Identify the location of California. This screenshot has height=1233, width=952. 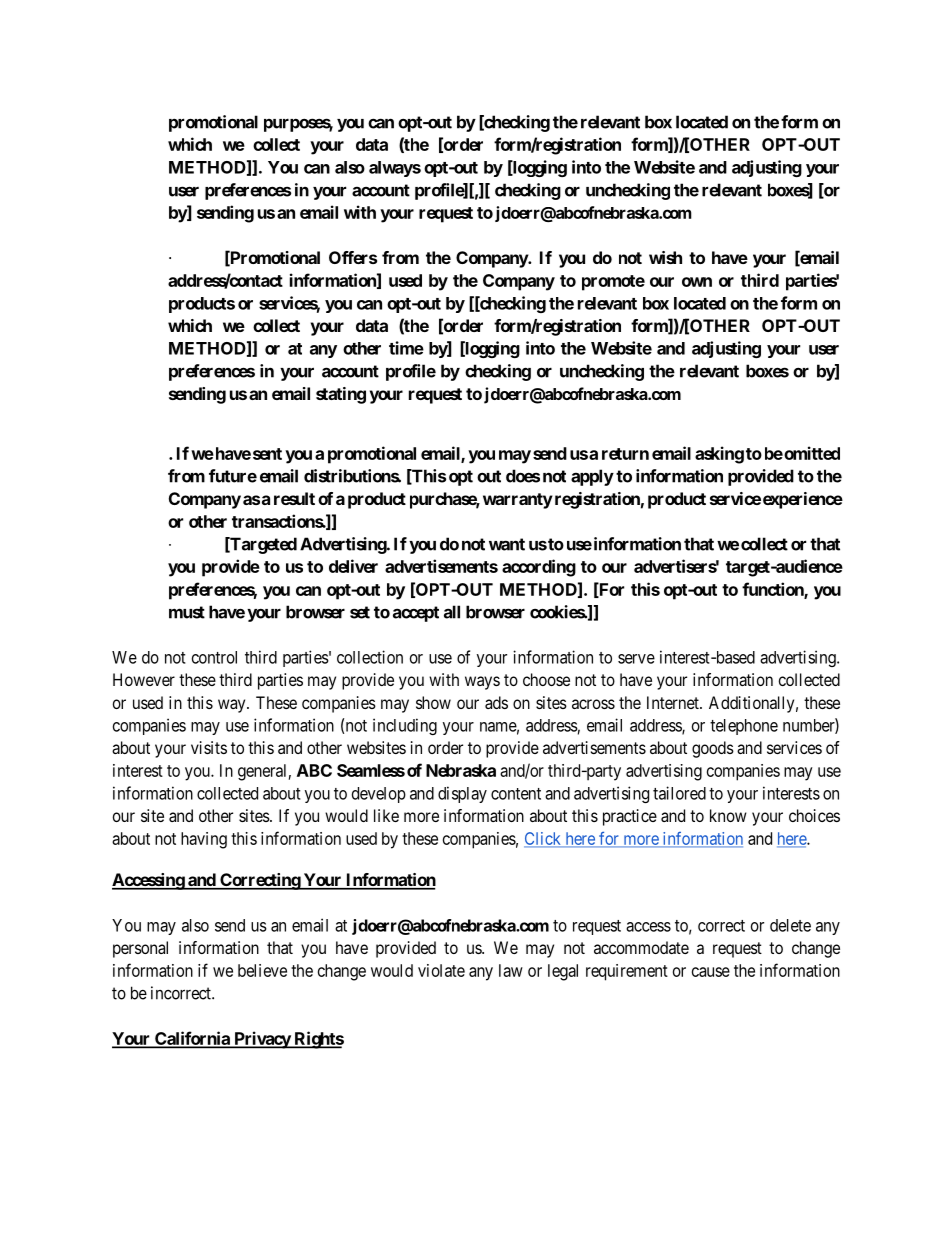
(192, 1039).
